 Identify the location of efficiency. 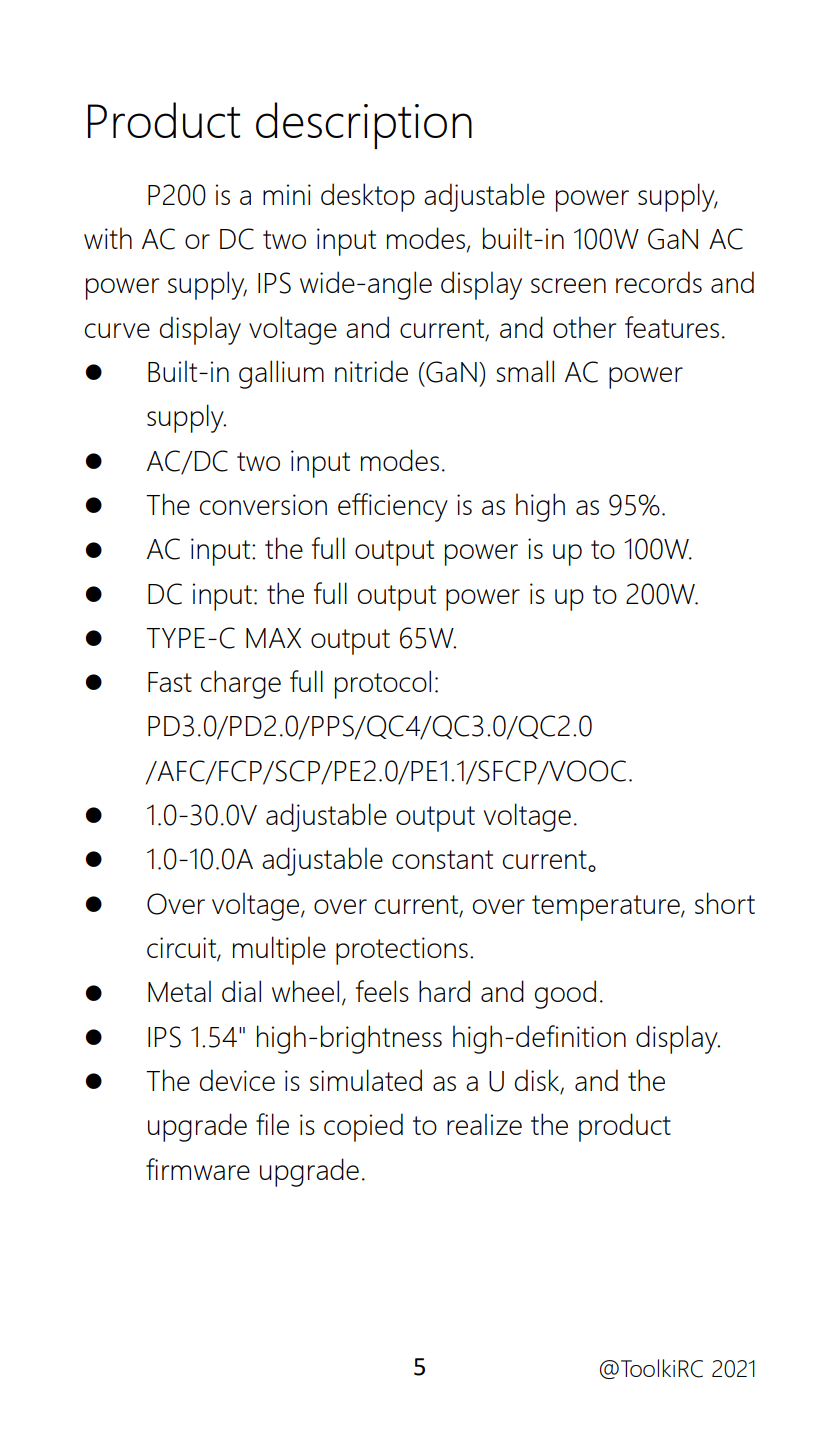
(393, 507).
